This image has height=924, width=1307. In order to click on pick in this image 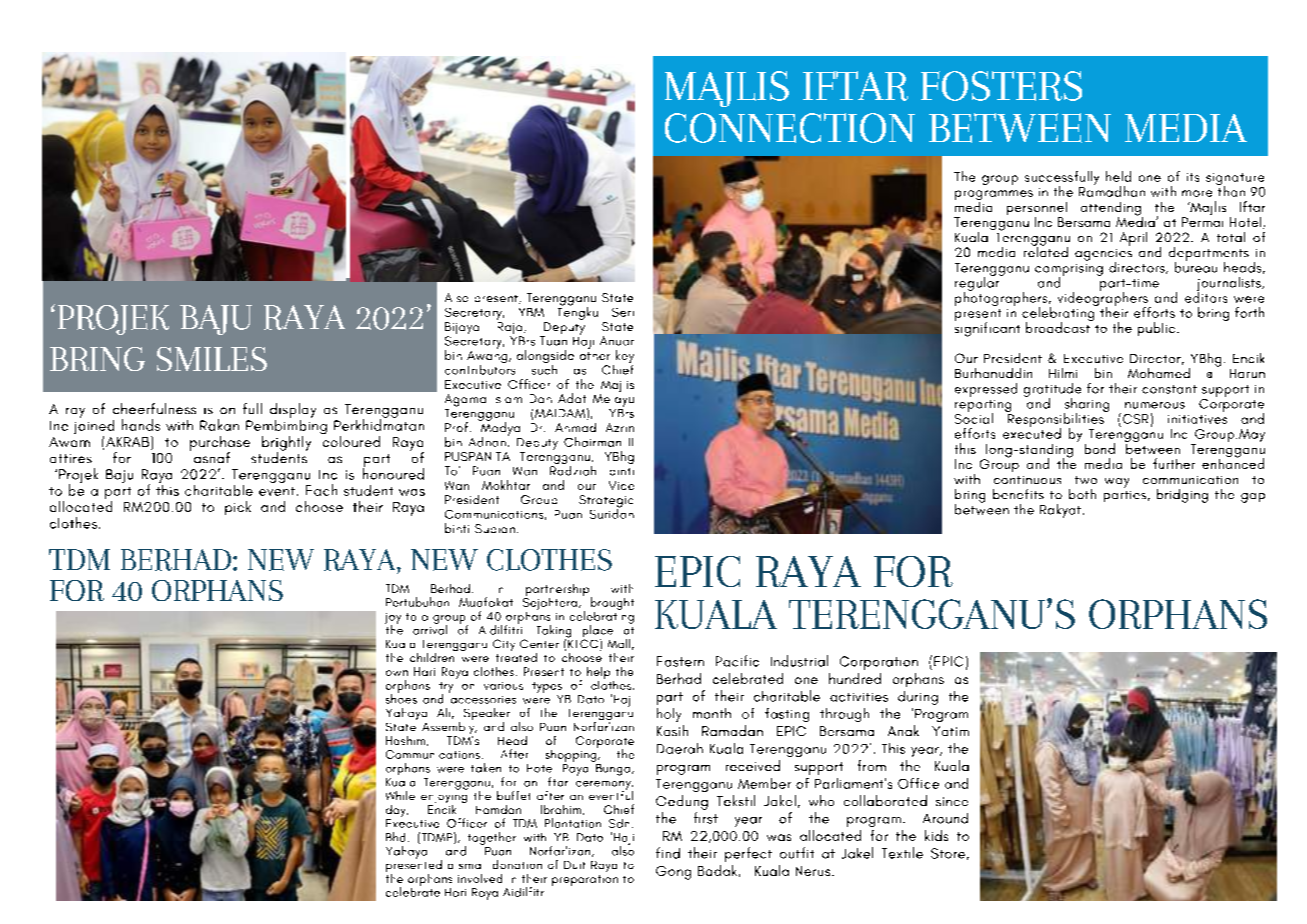, I will do `click(238, 508)`.
